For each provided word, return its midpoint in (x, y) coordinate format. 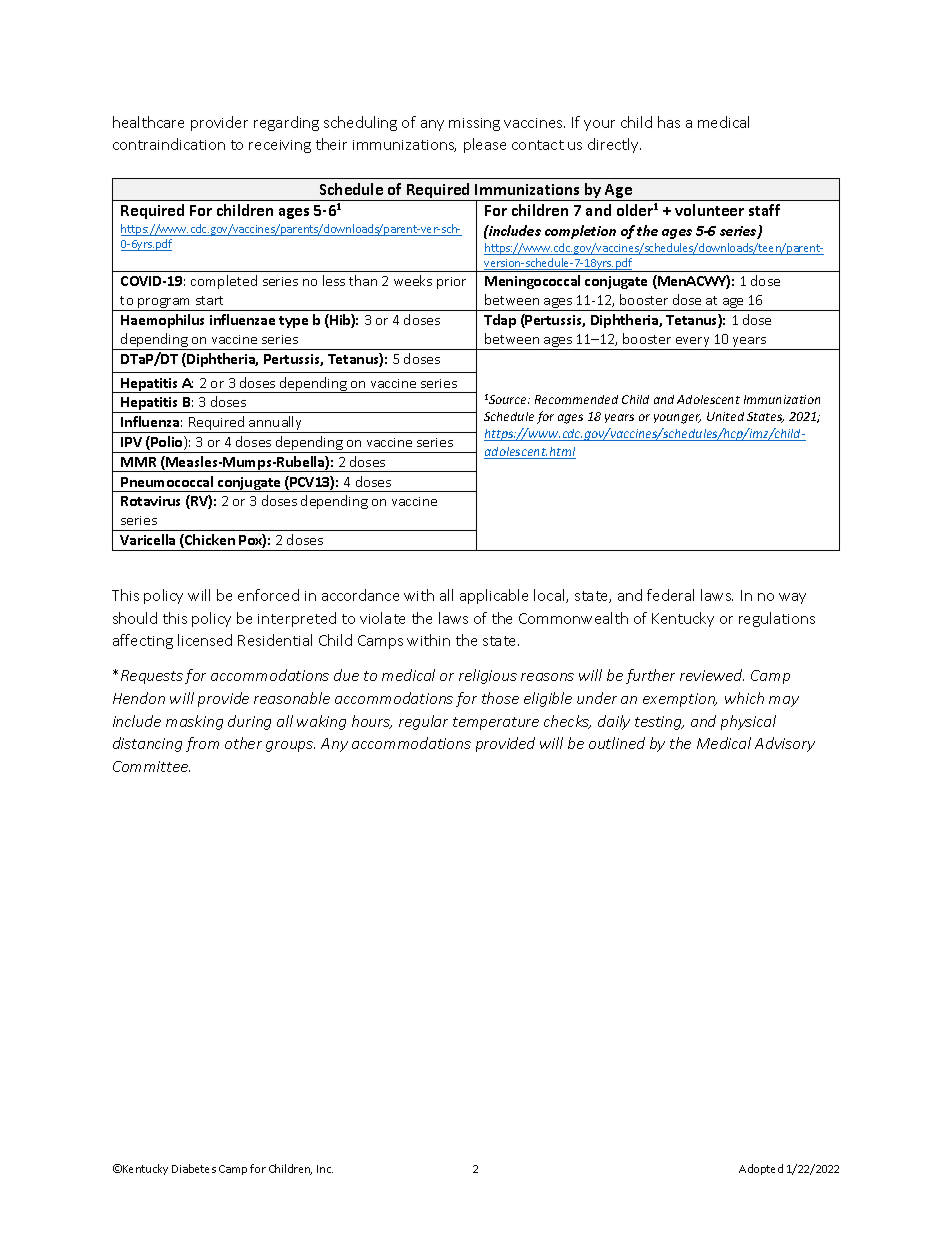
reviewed (712, 675)
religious (488, 676)
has (669, 122)
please (485, 145)
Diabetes (194, 1168)
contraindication (169, 144)
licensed (205, 640)
